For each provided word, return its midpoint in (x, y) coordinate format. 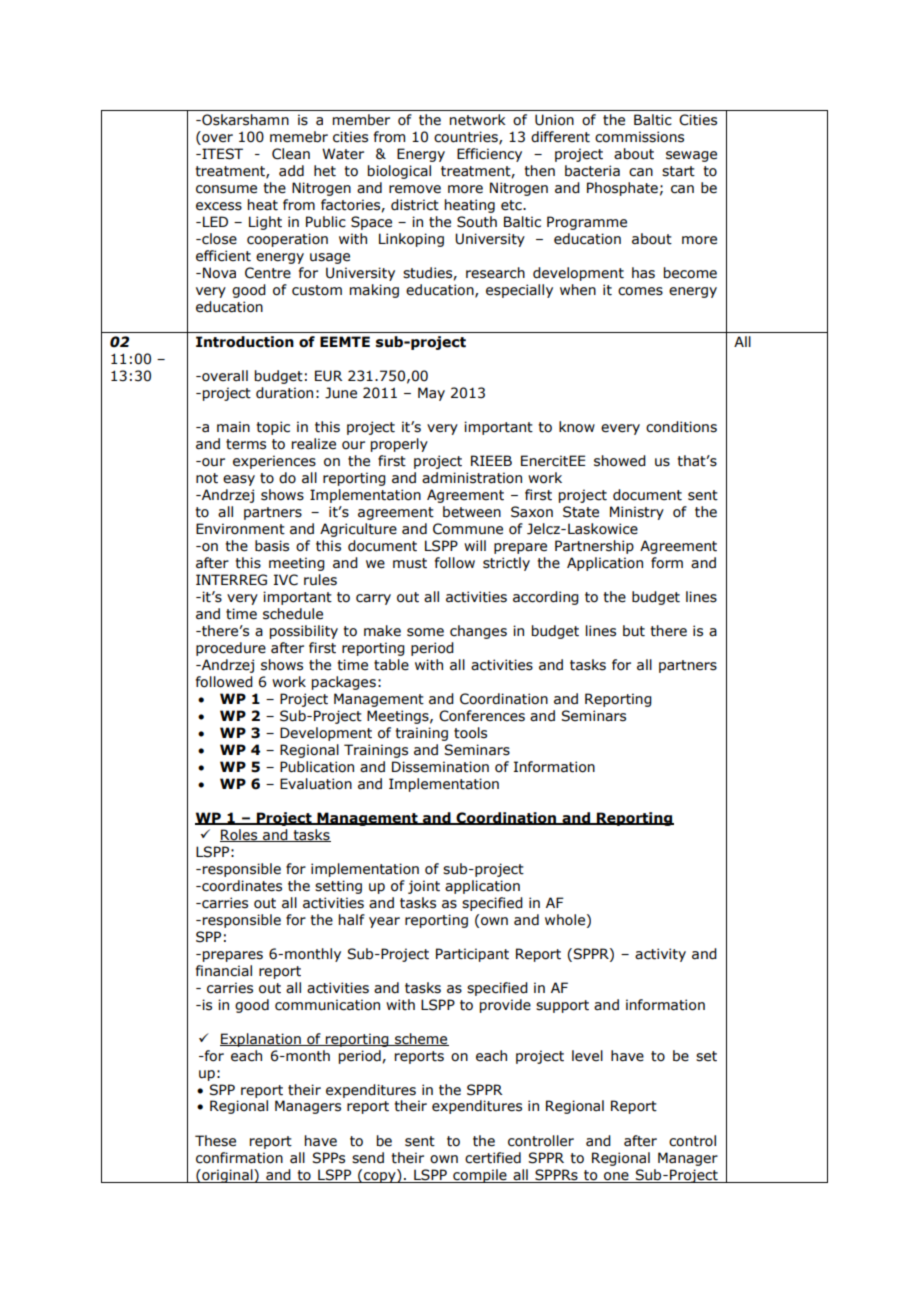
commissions (639, 137)
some (425, 632)
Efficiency (489, 155)
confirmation (239, 1158)
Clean (291, 154)
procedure (231, 649)
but (634, 631)
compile (480, 1176)
